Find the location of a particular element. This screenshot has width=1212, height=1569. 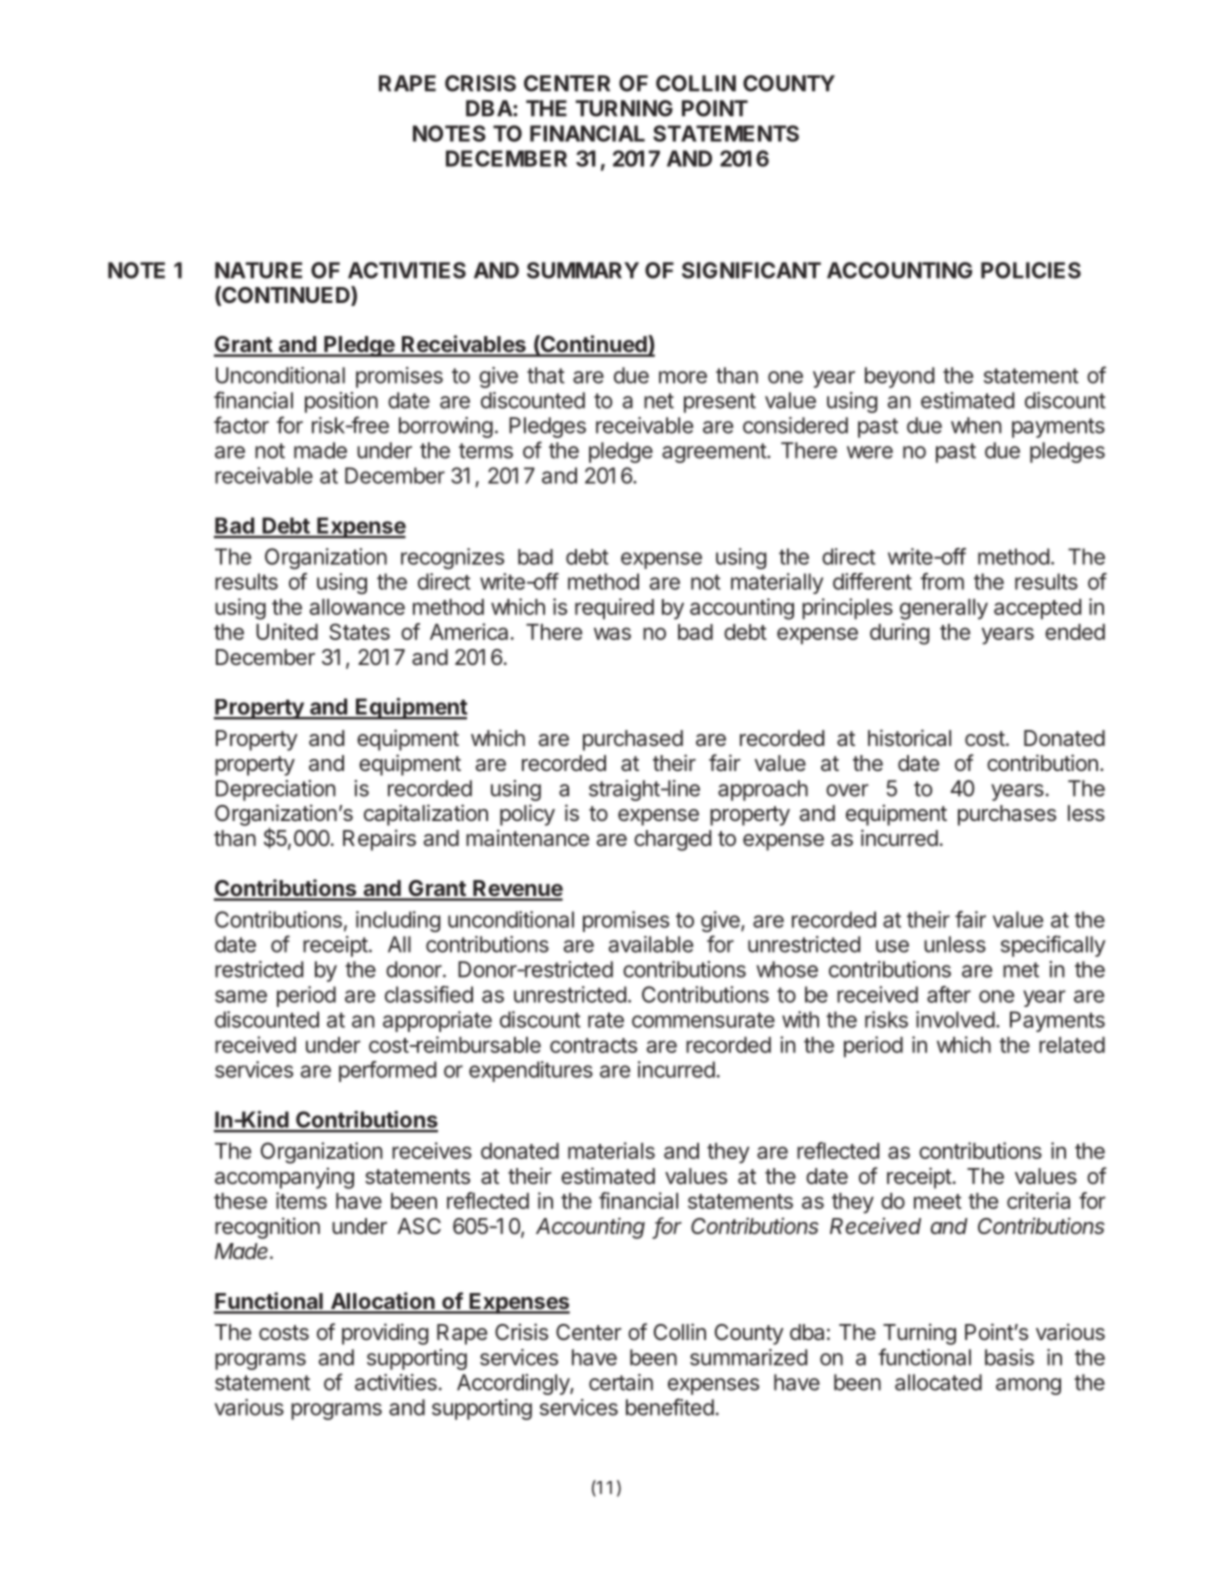

was is located at coordinates (612, 633).
